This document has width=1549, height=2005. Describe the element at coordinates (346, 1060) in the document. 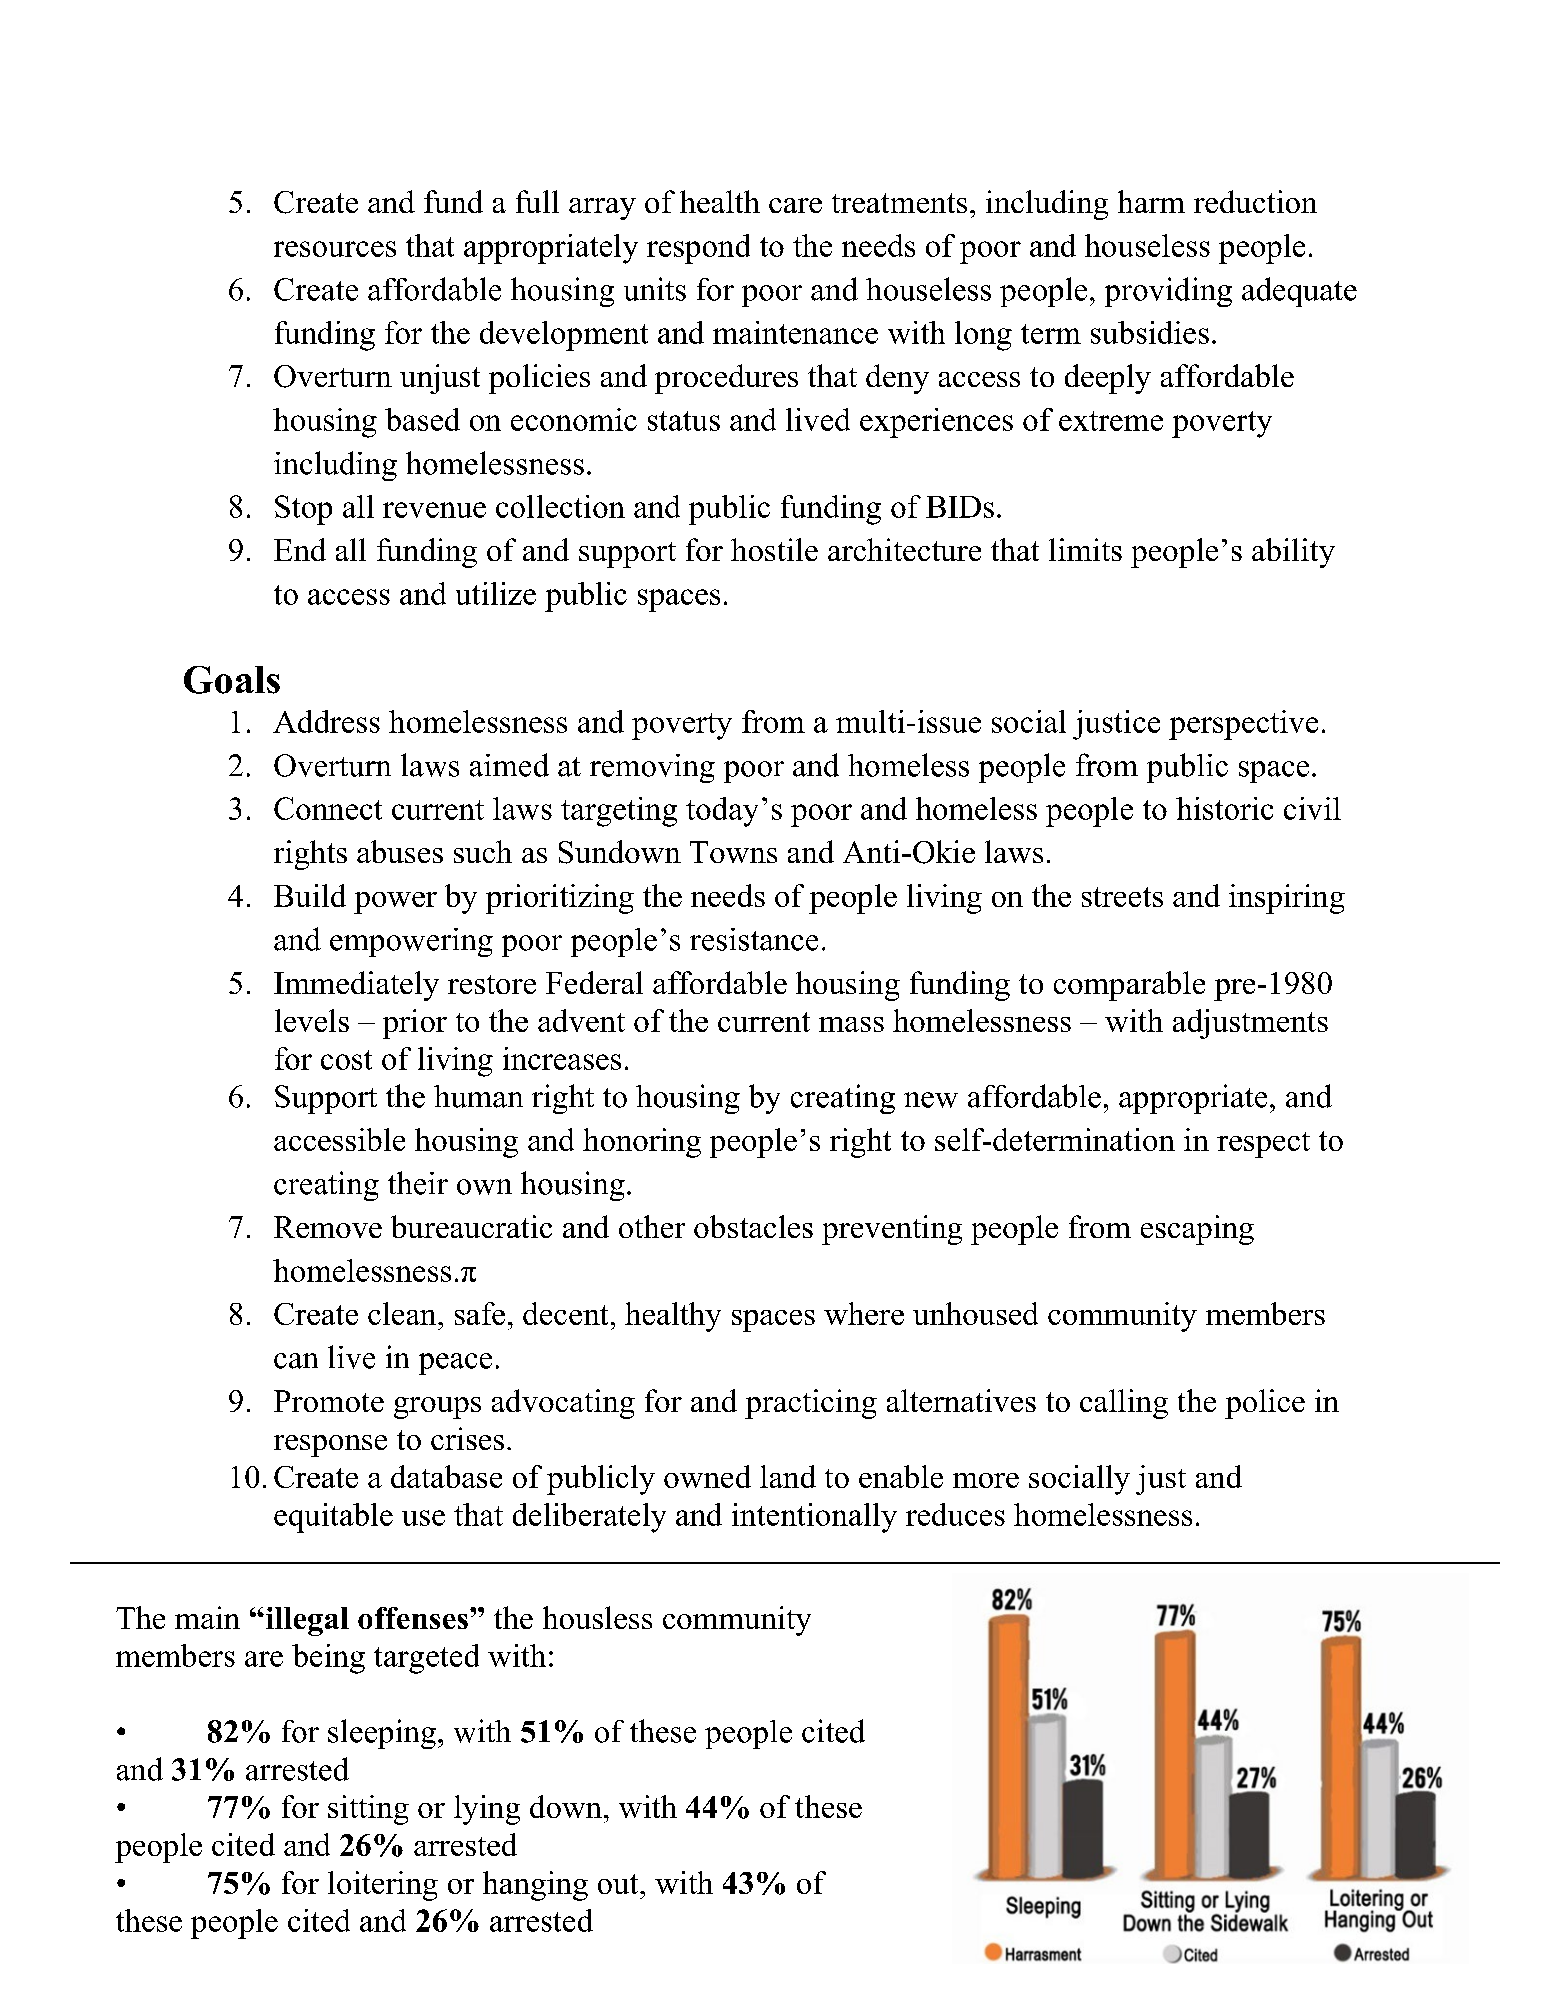

I see `cost` at that location.
